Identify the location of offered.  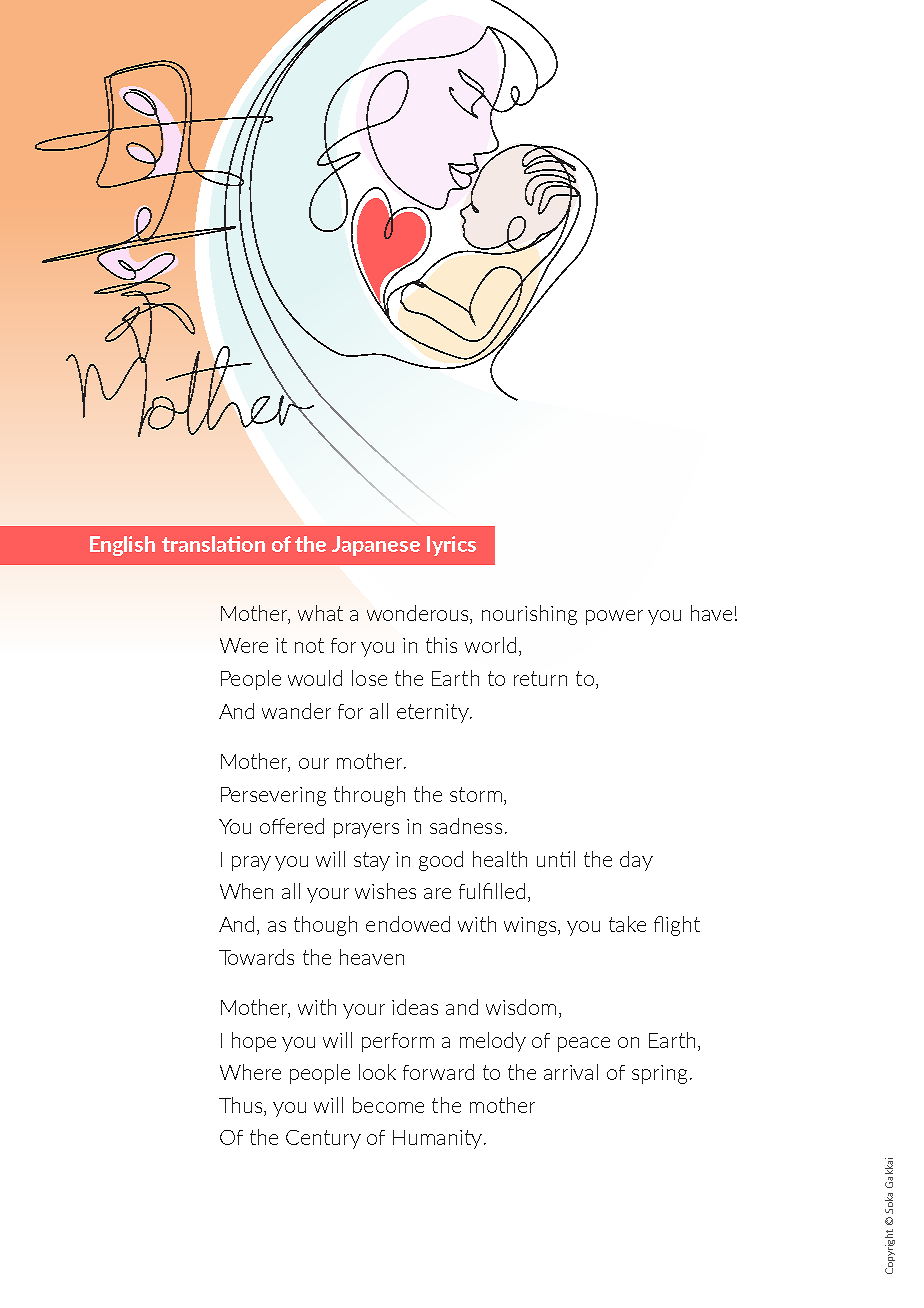
(292, 826).
